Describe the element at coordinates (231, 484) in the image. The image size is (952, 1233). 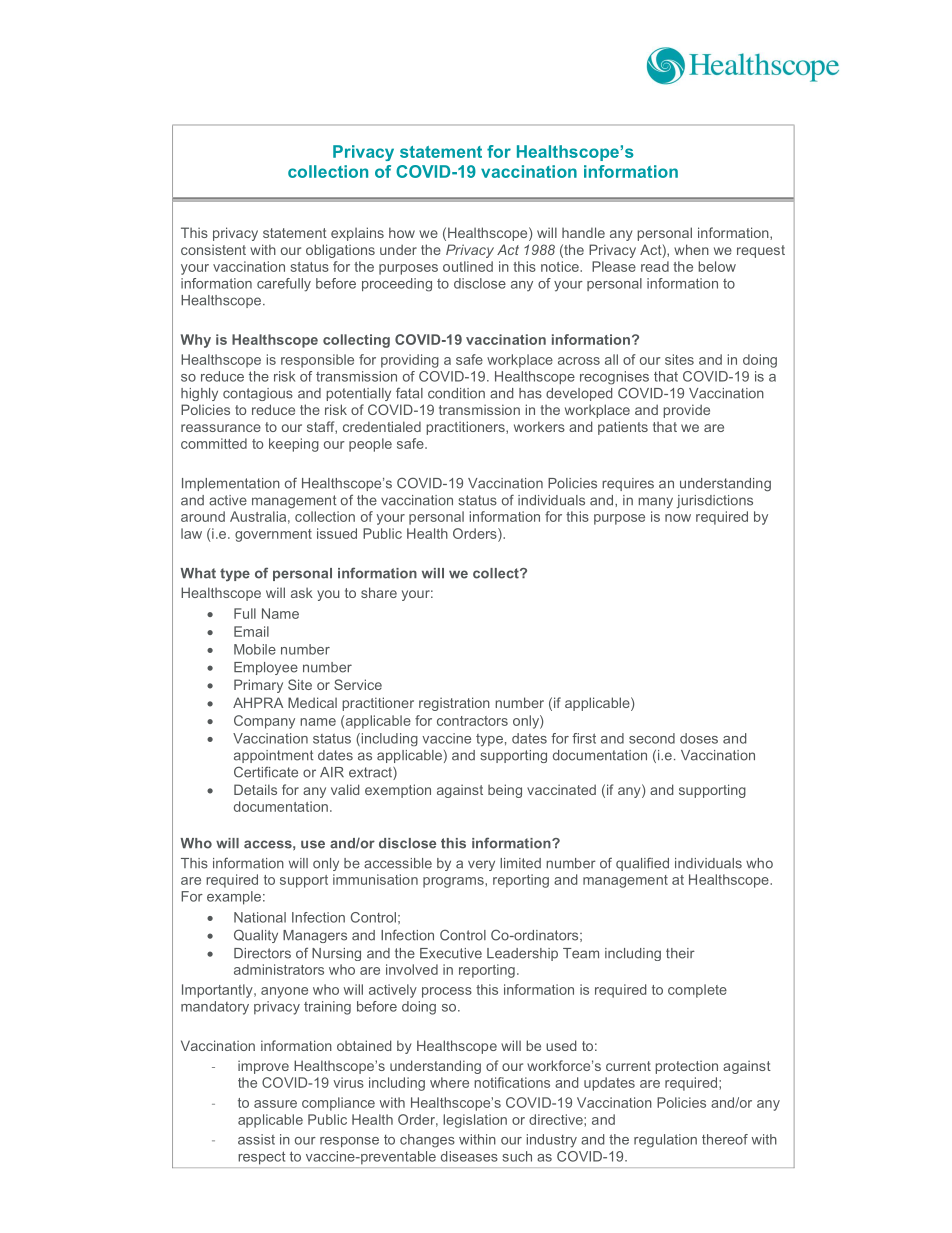
I see `Implementation` at that location.
